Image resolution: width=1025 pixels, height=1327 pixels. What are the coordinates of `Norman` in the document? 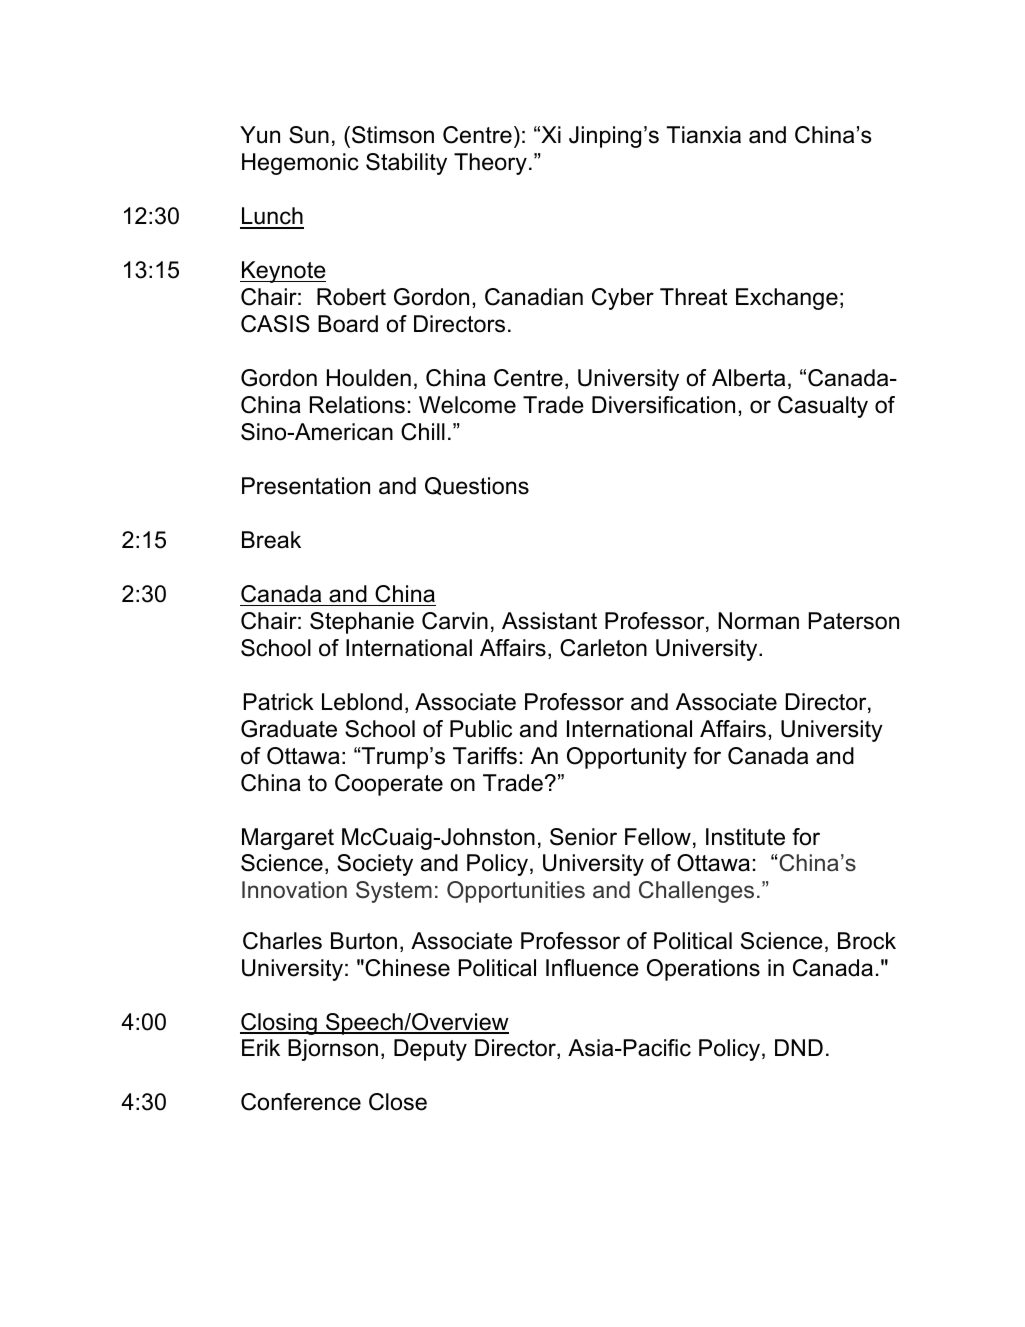 It's located at (758, 621).
